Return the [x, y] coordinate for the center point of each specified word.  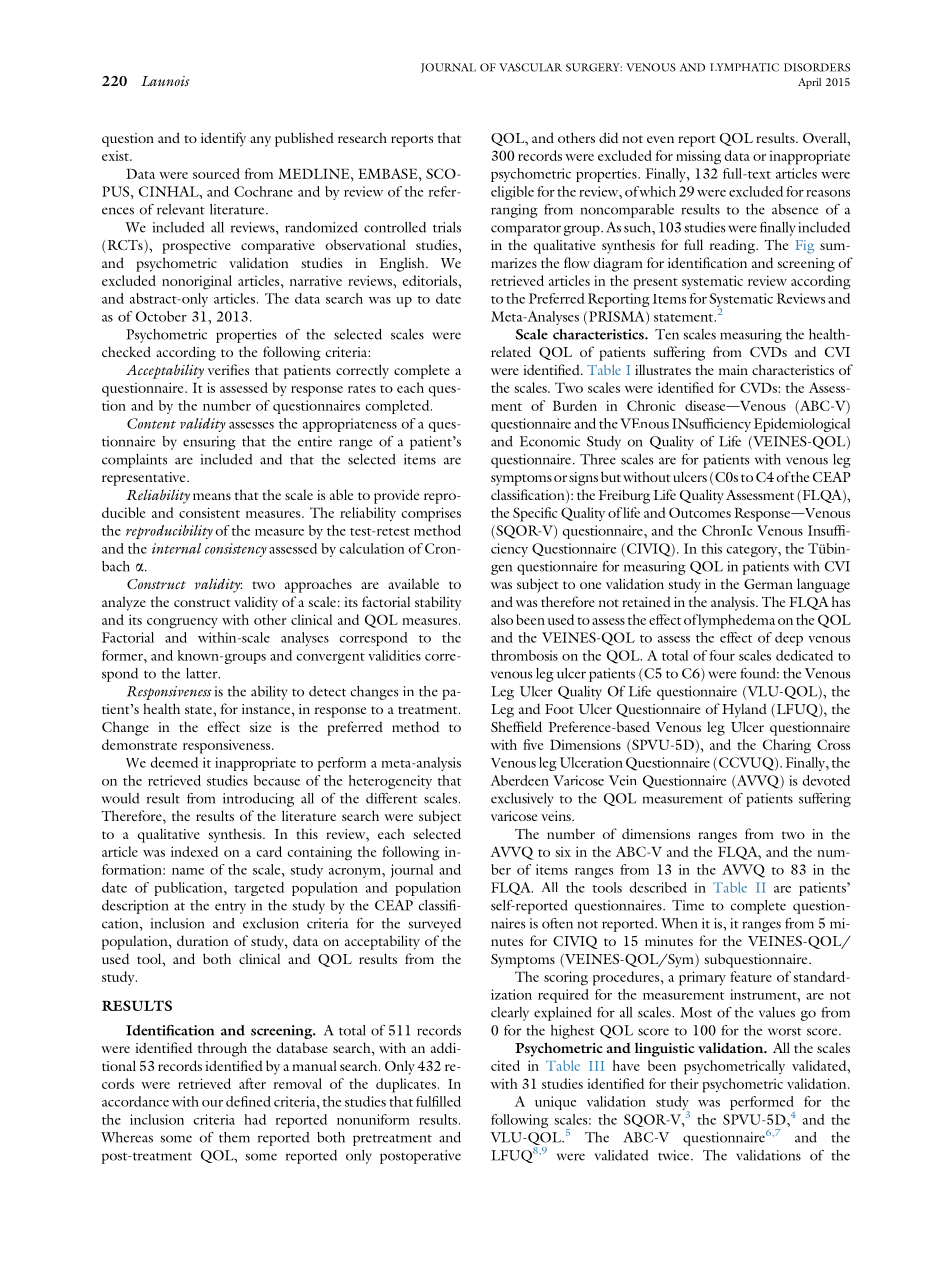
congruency [182, 623]
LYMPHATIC [744, 67]
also [502, 619]
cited [505, 1065]
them [234, 1137]
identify [223, 139]
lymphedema [736, 621]
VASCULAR [530, 67]
